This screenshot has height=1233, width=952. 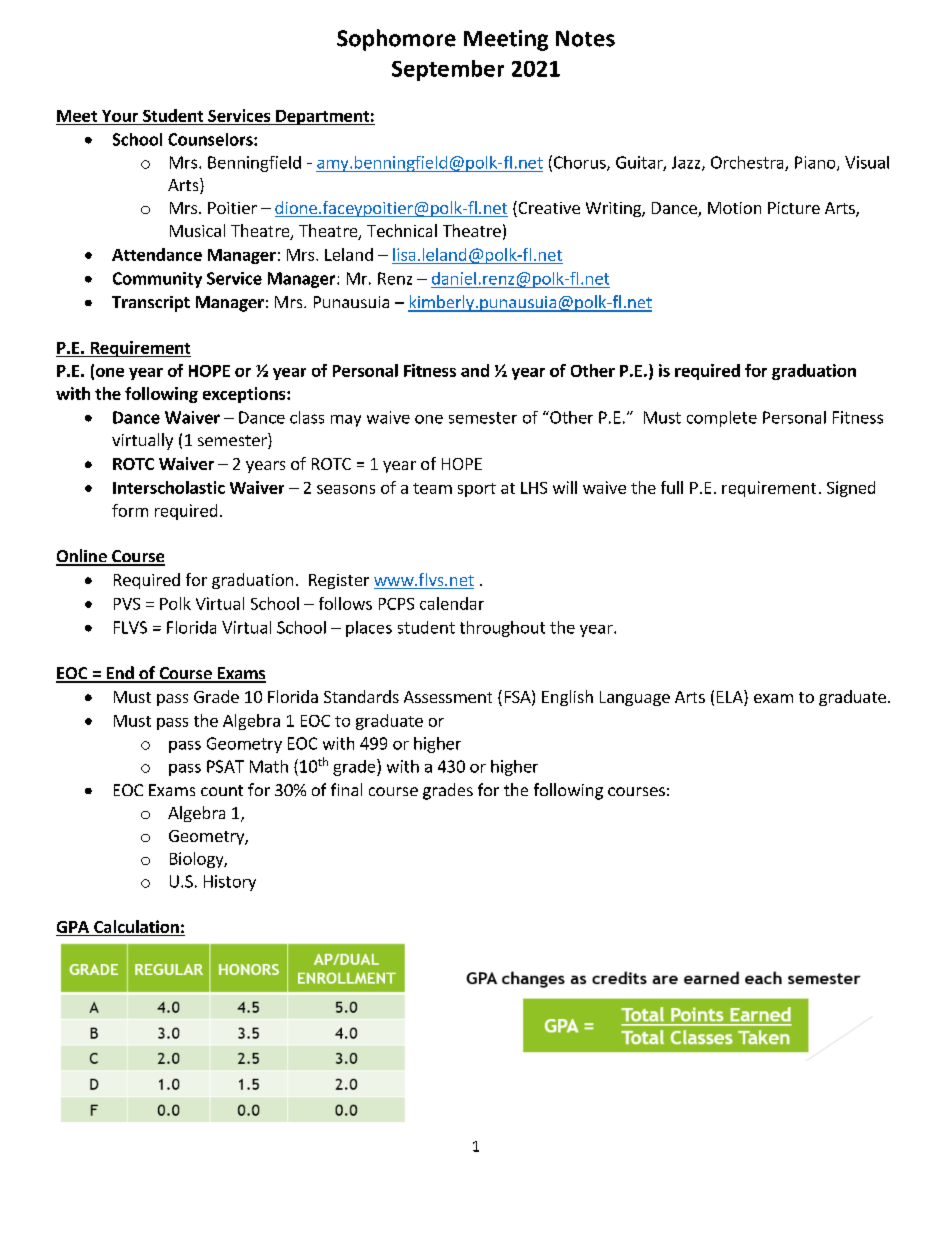 What do you see at coordinates (851, 489) in the screenshot?
I see `Signed` at bounding box center [851, 489].
